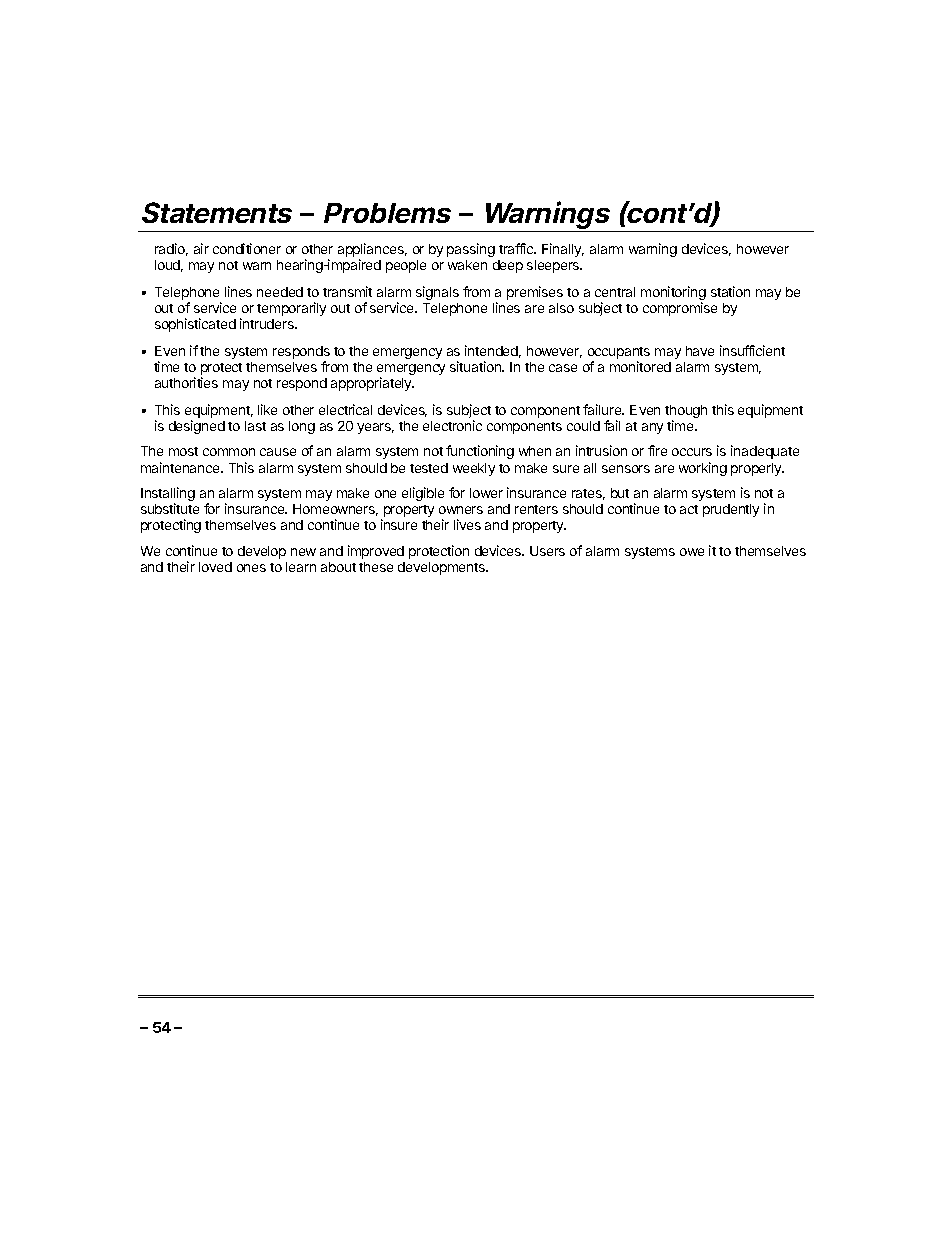  I want to click on Users, so click(547, 551).
